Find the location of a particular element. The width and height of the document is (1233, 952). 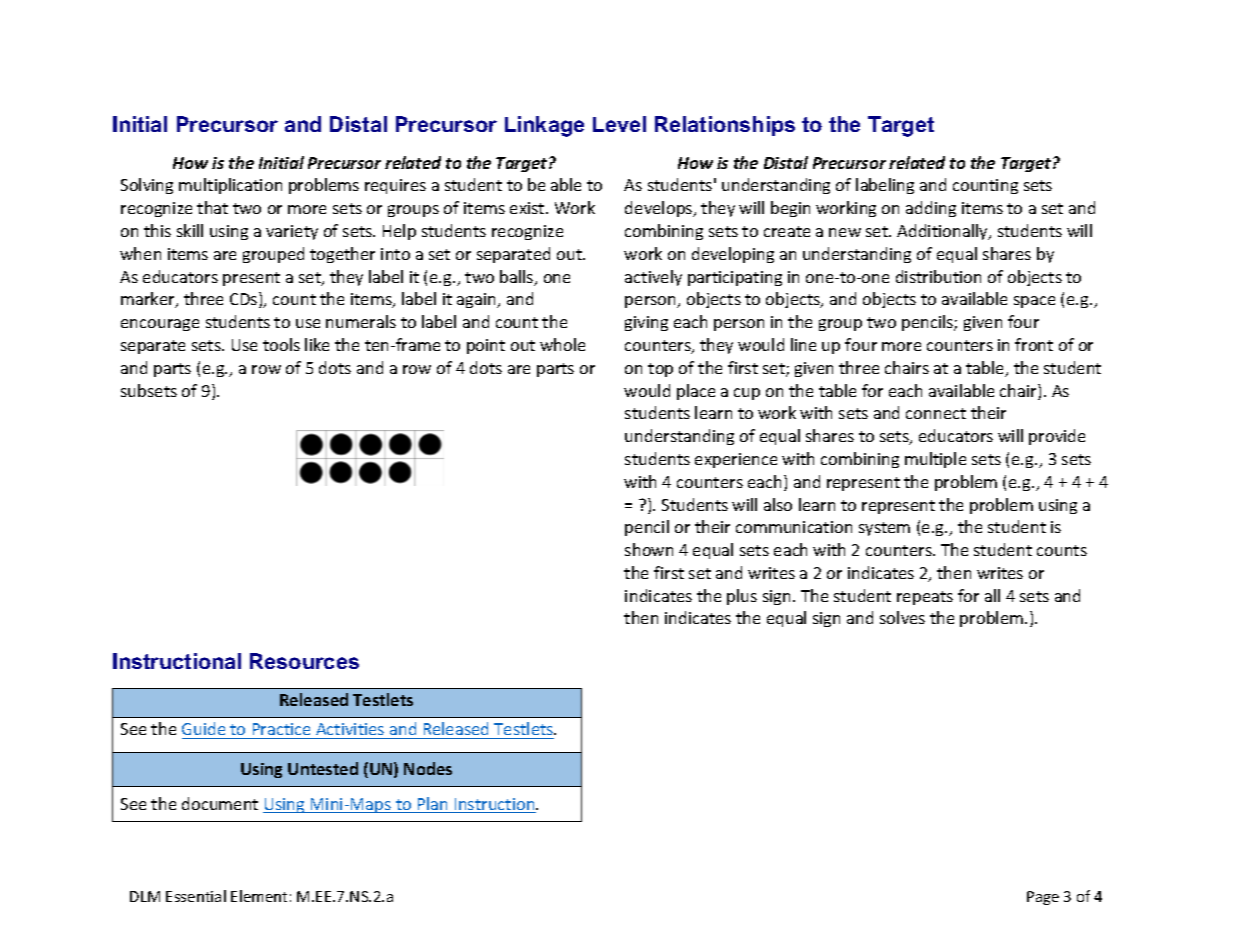

Element is located at coordinates (259, 896).
